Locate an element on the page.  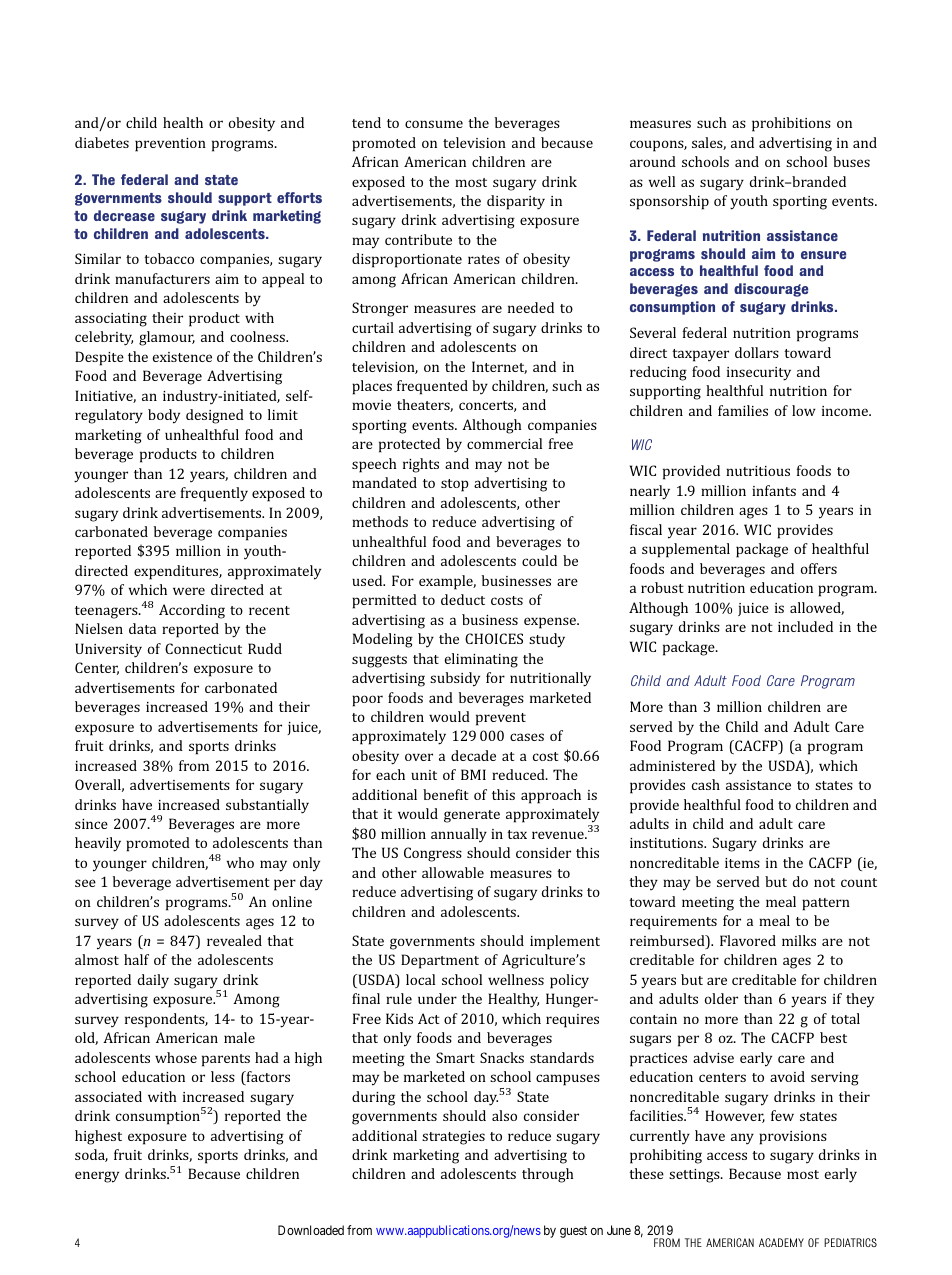
families is located at coordinates (743, 410).
